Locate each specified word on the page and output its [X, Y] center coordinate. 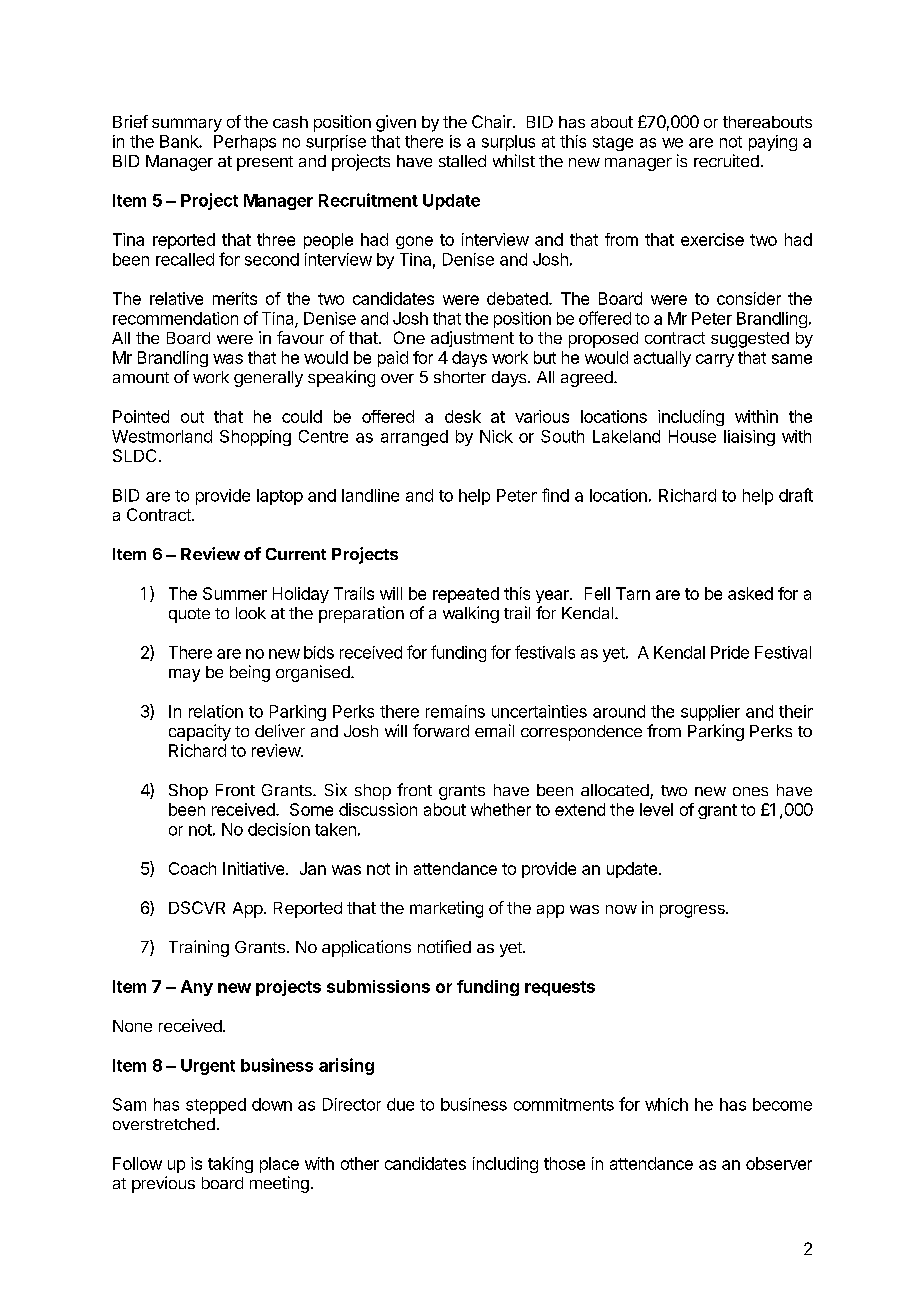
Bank [180, 141]
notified [444, 946]
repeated [466, 595]
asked [750, 593]
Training [199, 948]
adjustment [472, 339]
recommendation [175, 318]
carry [715, 360]
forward [441, 730]
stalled [462, 161]
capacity [200, 732]
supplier [710, 713]
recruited [726, 160]
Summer [235, 593]
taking [230, 1165]
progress [693, 911]
